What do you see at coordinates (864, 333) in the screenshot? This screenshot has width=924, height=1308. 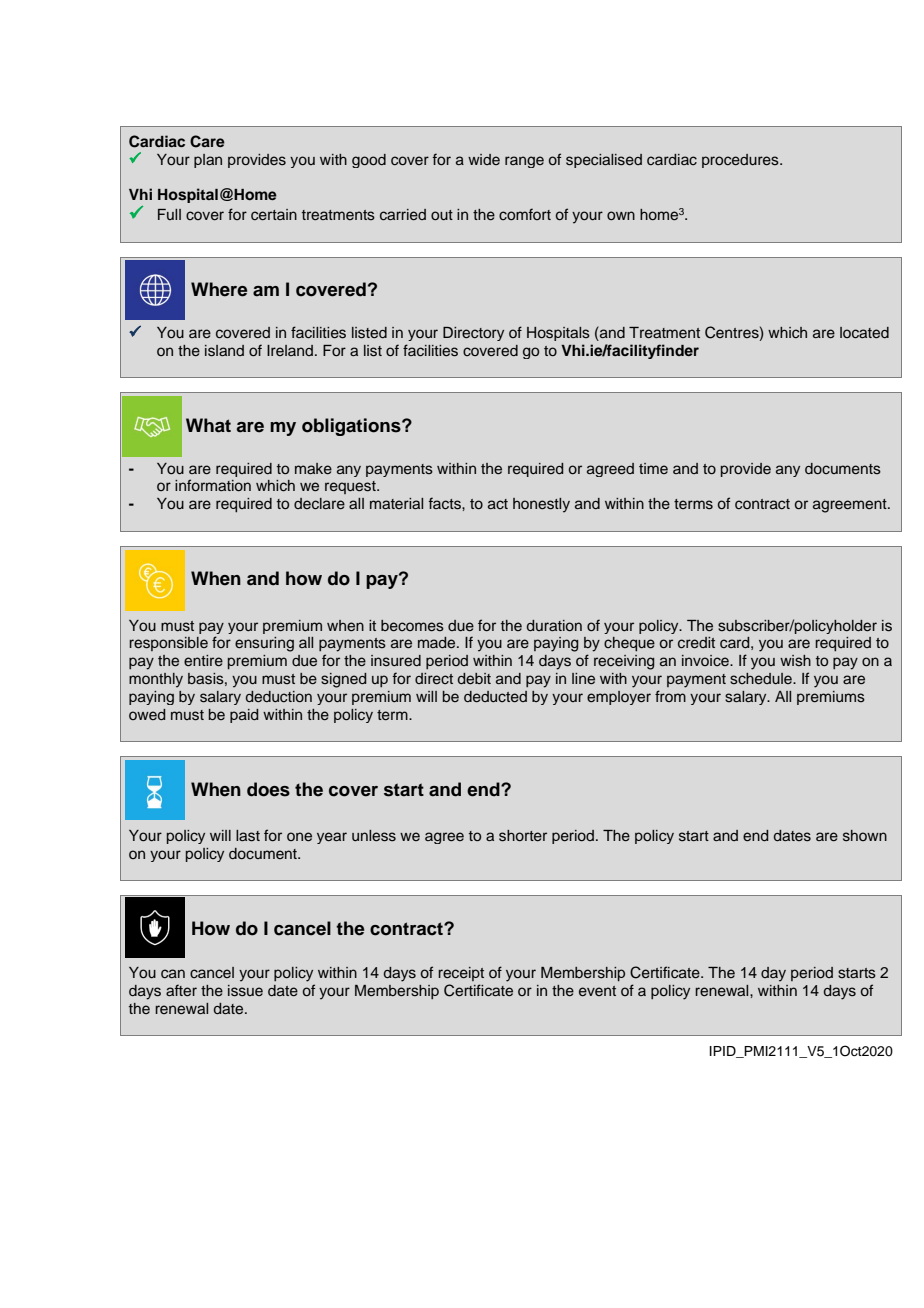 I see `located` at bounding box center [864, 333].
